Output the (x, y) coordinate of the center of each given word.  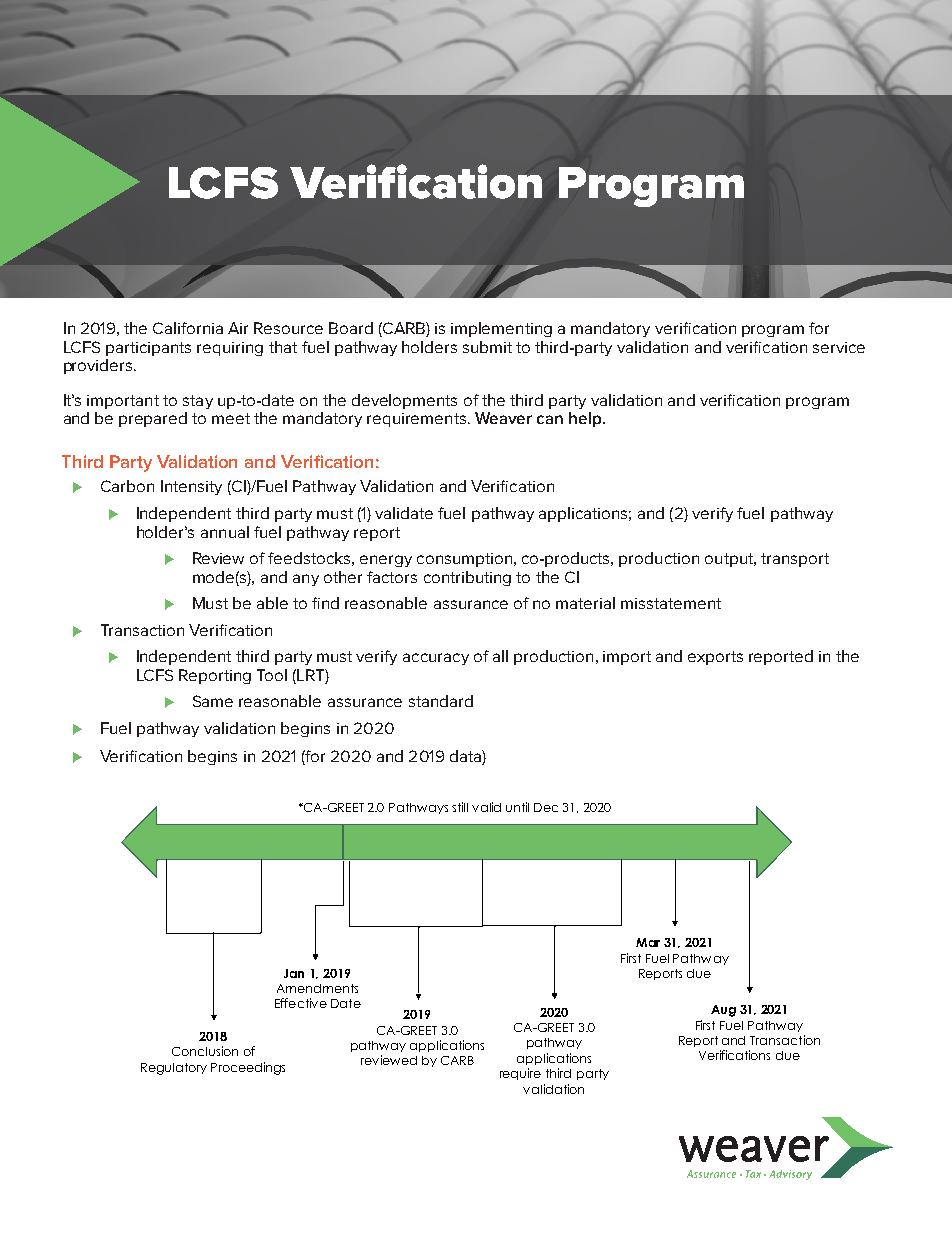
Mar (648, 942)
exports (715, 658)
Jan (294, 973)
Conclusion (205, 1051)
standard (441, 701)
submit (487, 347)
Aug (723, 1011)
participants (148, 349)
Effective (301, 1003)
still (460, 807)
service (839, 347)
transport (795, 560)
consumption (464, 560)
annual (225, 532)
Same (213, 701)
